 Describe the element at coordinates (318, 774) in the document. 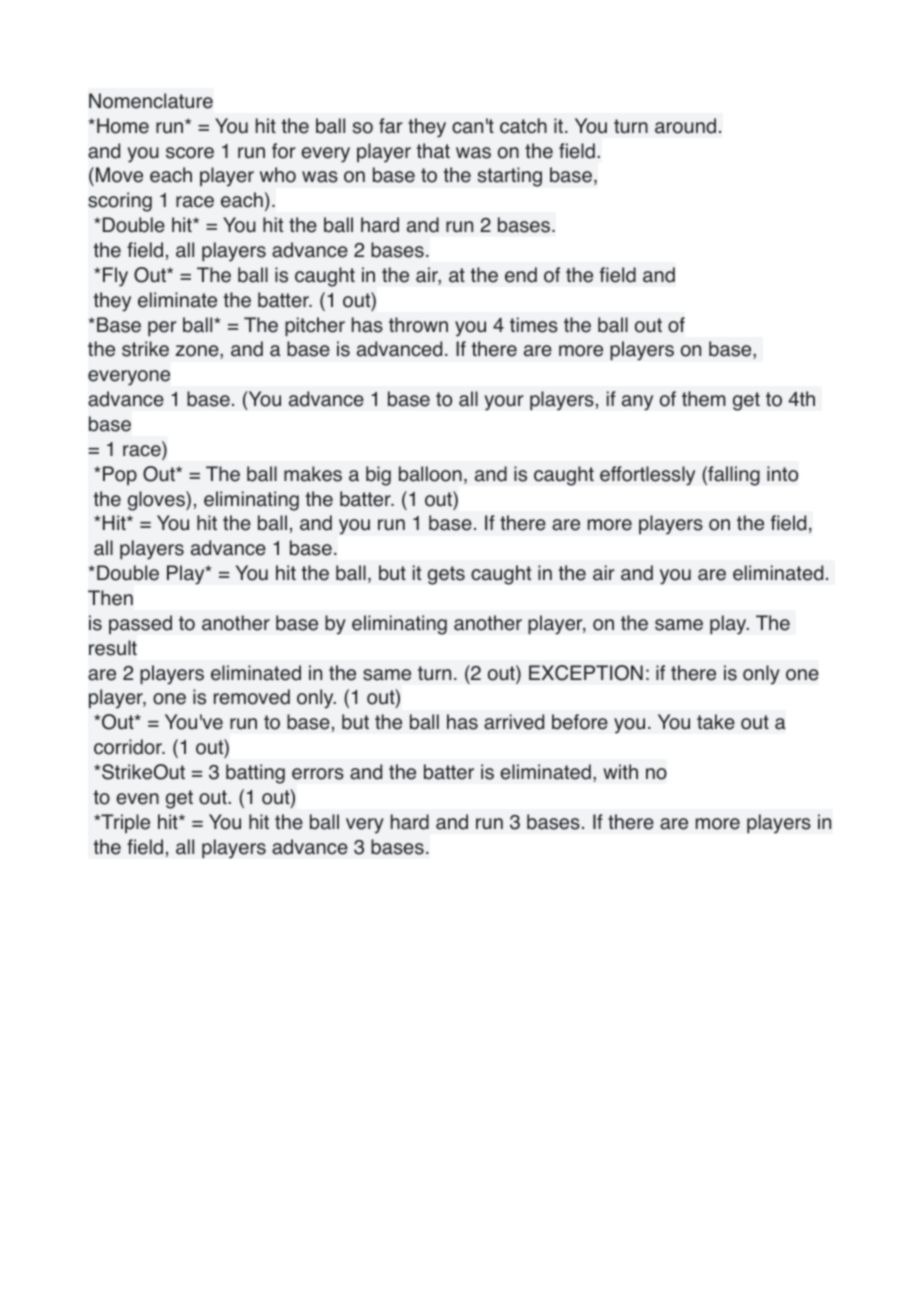

I see `errors` at that location.
